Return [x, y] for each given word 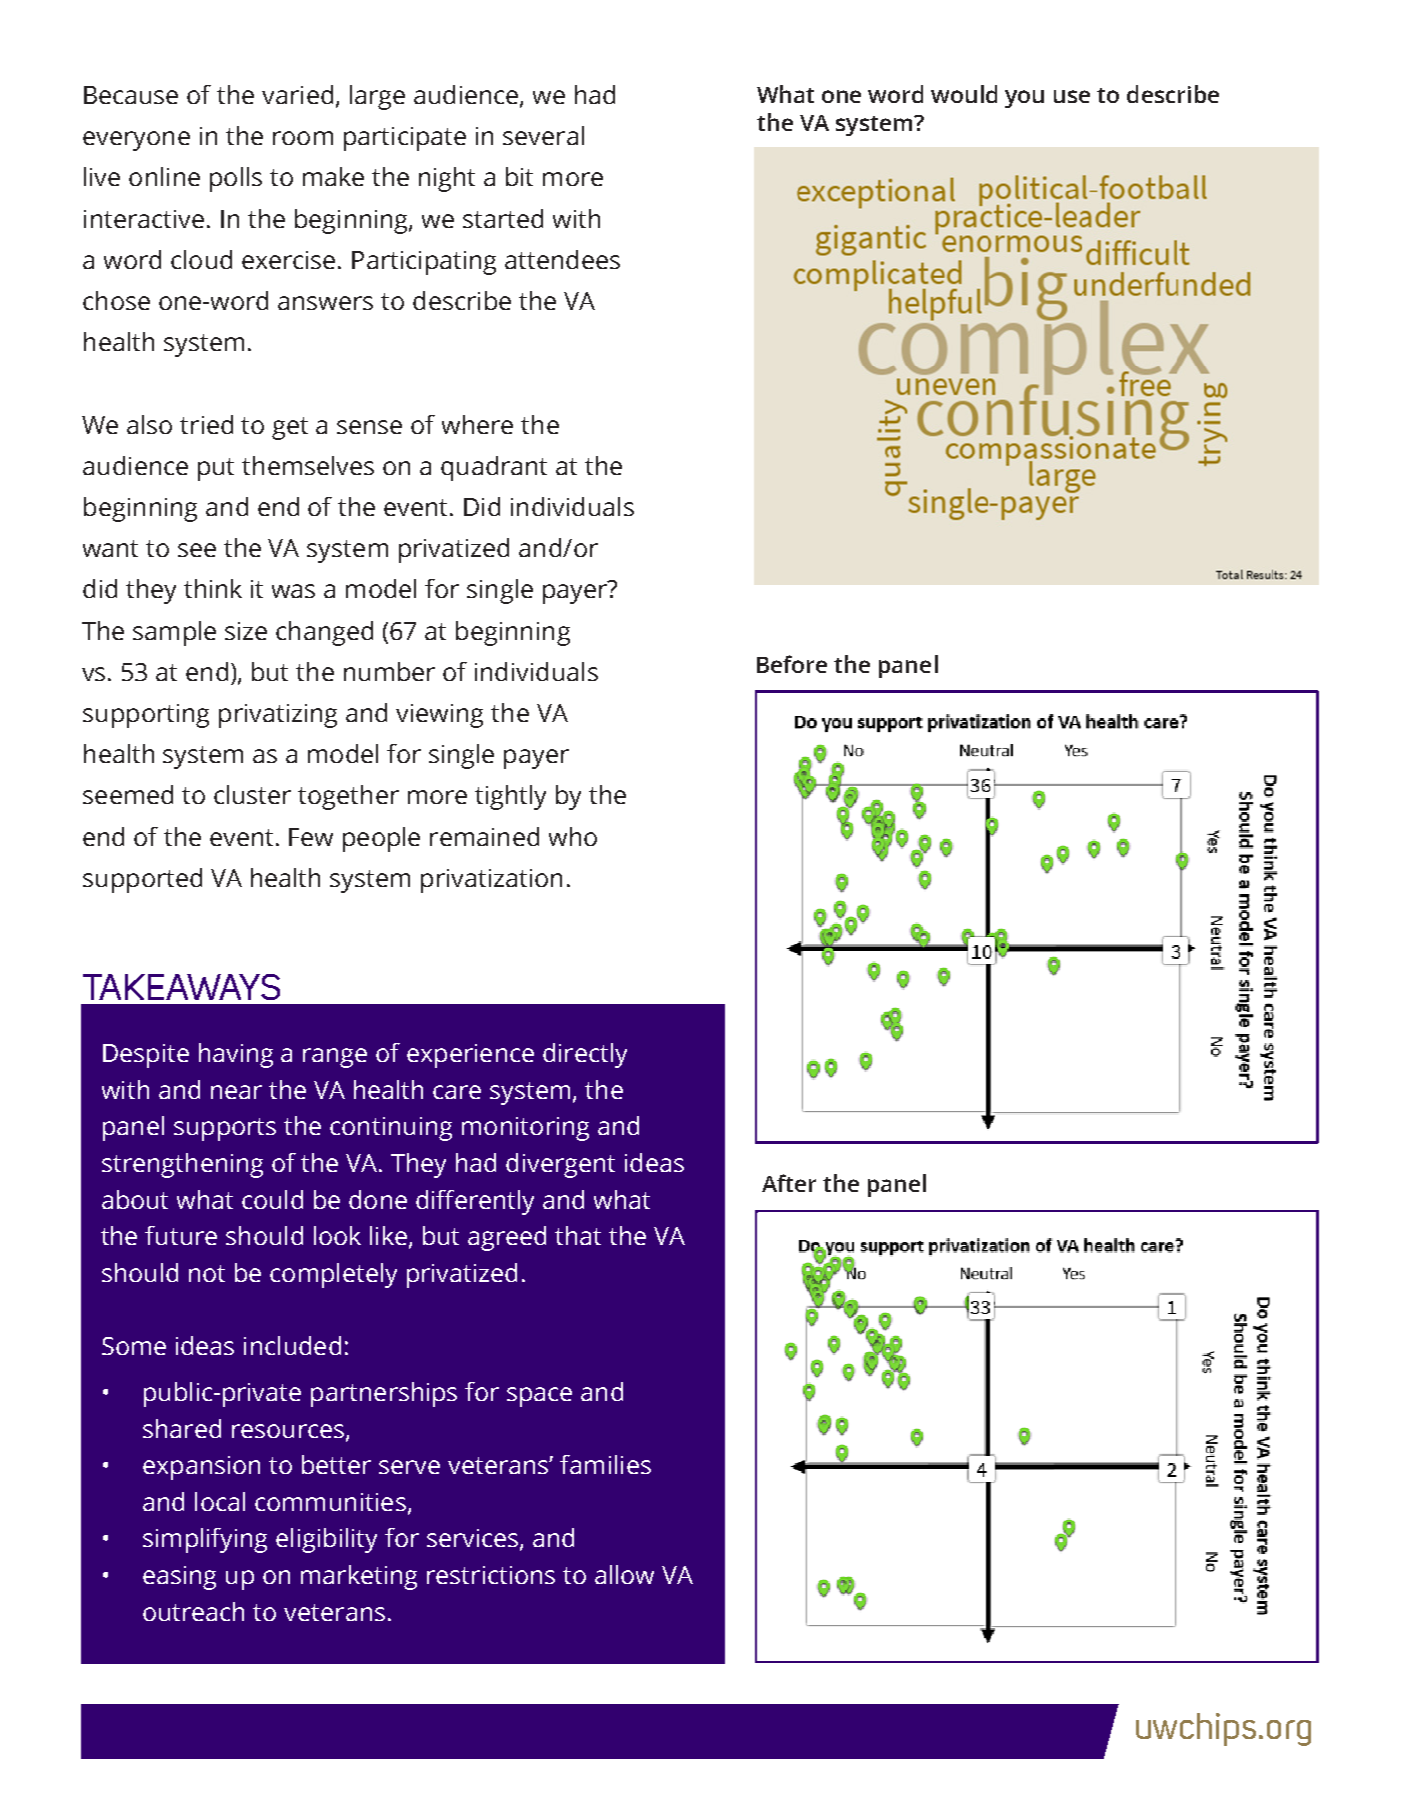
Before [792, 664]
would [964, 94]
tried [206, 424]
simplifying [205, 1540]
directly [585, 1055]
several [543, 135]
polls [236, 179]
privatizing [278, 716]
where [477, 424]
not [207, 1273]
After [789, 1183]
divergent [560, 1165]
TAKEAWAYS [181, 987]
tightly [510, 797]
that [578, 1235]
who [573, 836]
